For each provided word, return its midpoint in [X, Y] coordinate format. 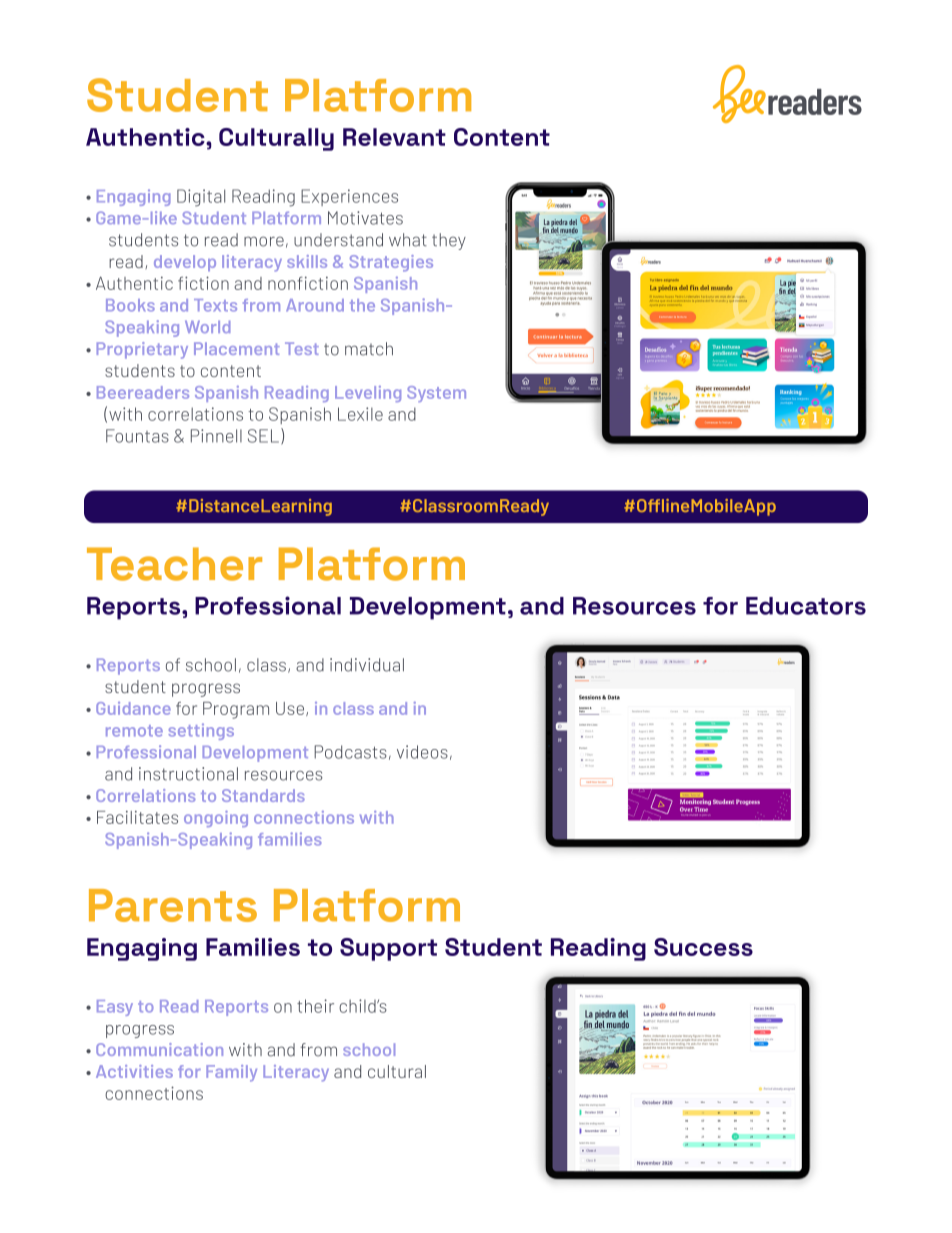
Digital [201, 198]
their [315, 1006]
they [449, 241]
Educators [806, 606]
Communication [159, 1049]
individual [367, 665]
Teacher [174, 564]
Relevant [394, 137]
